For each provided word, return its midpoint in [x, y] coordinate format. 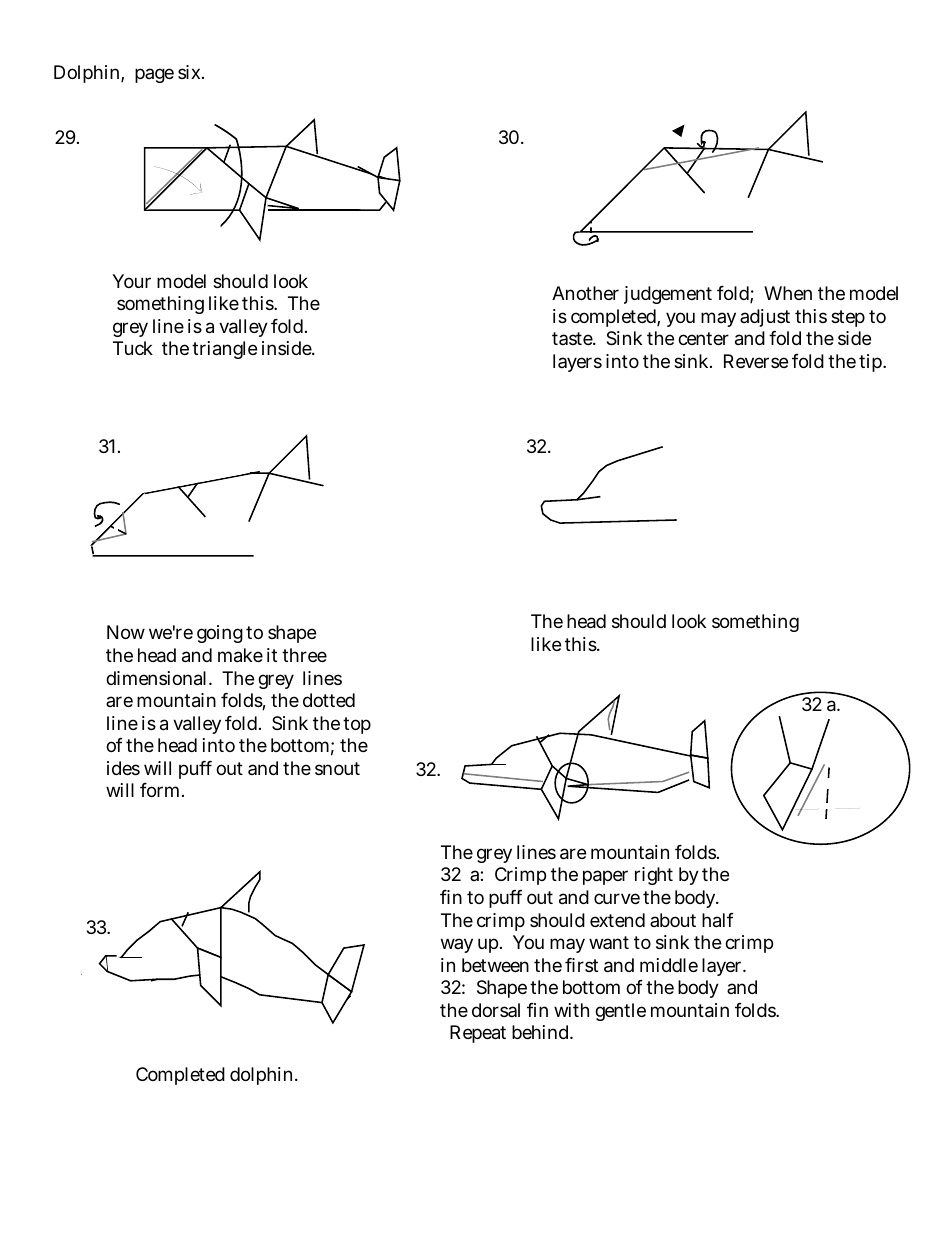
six [191, 72]
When [788, 293]
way [457, 945]
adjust [765, 318]
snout [337, 768]
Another [585, 293]
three [304, 655]
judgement [668, 295]
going [220, 634]
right [654, 876]
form [162, 790]
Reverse [756, 361]
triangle [224, 350]
